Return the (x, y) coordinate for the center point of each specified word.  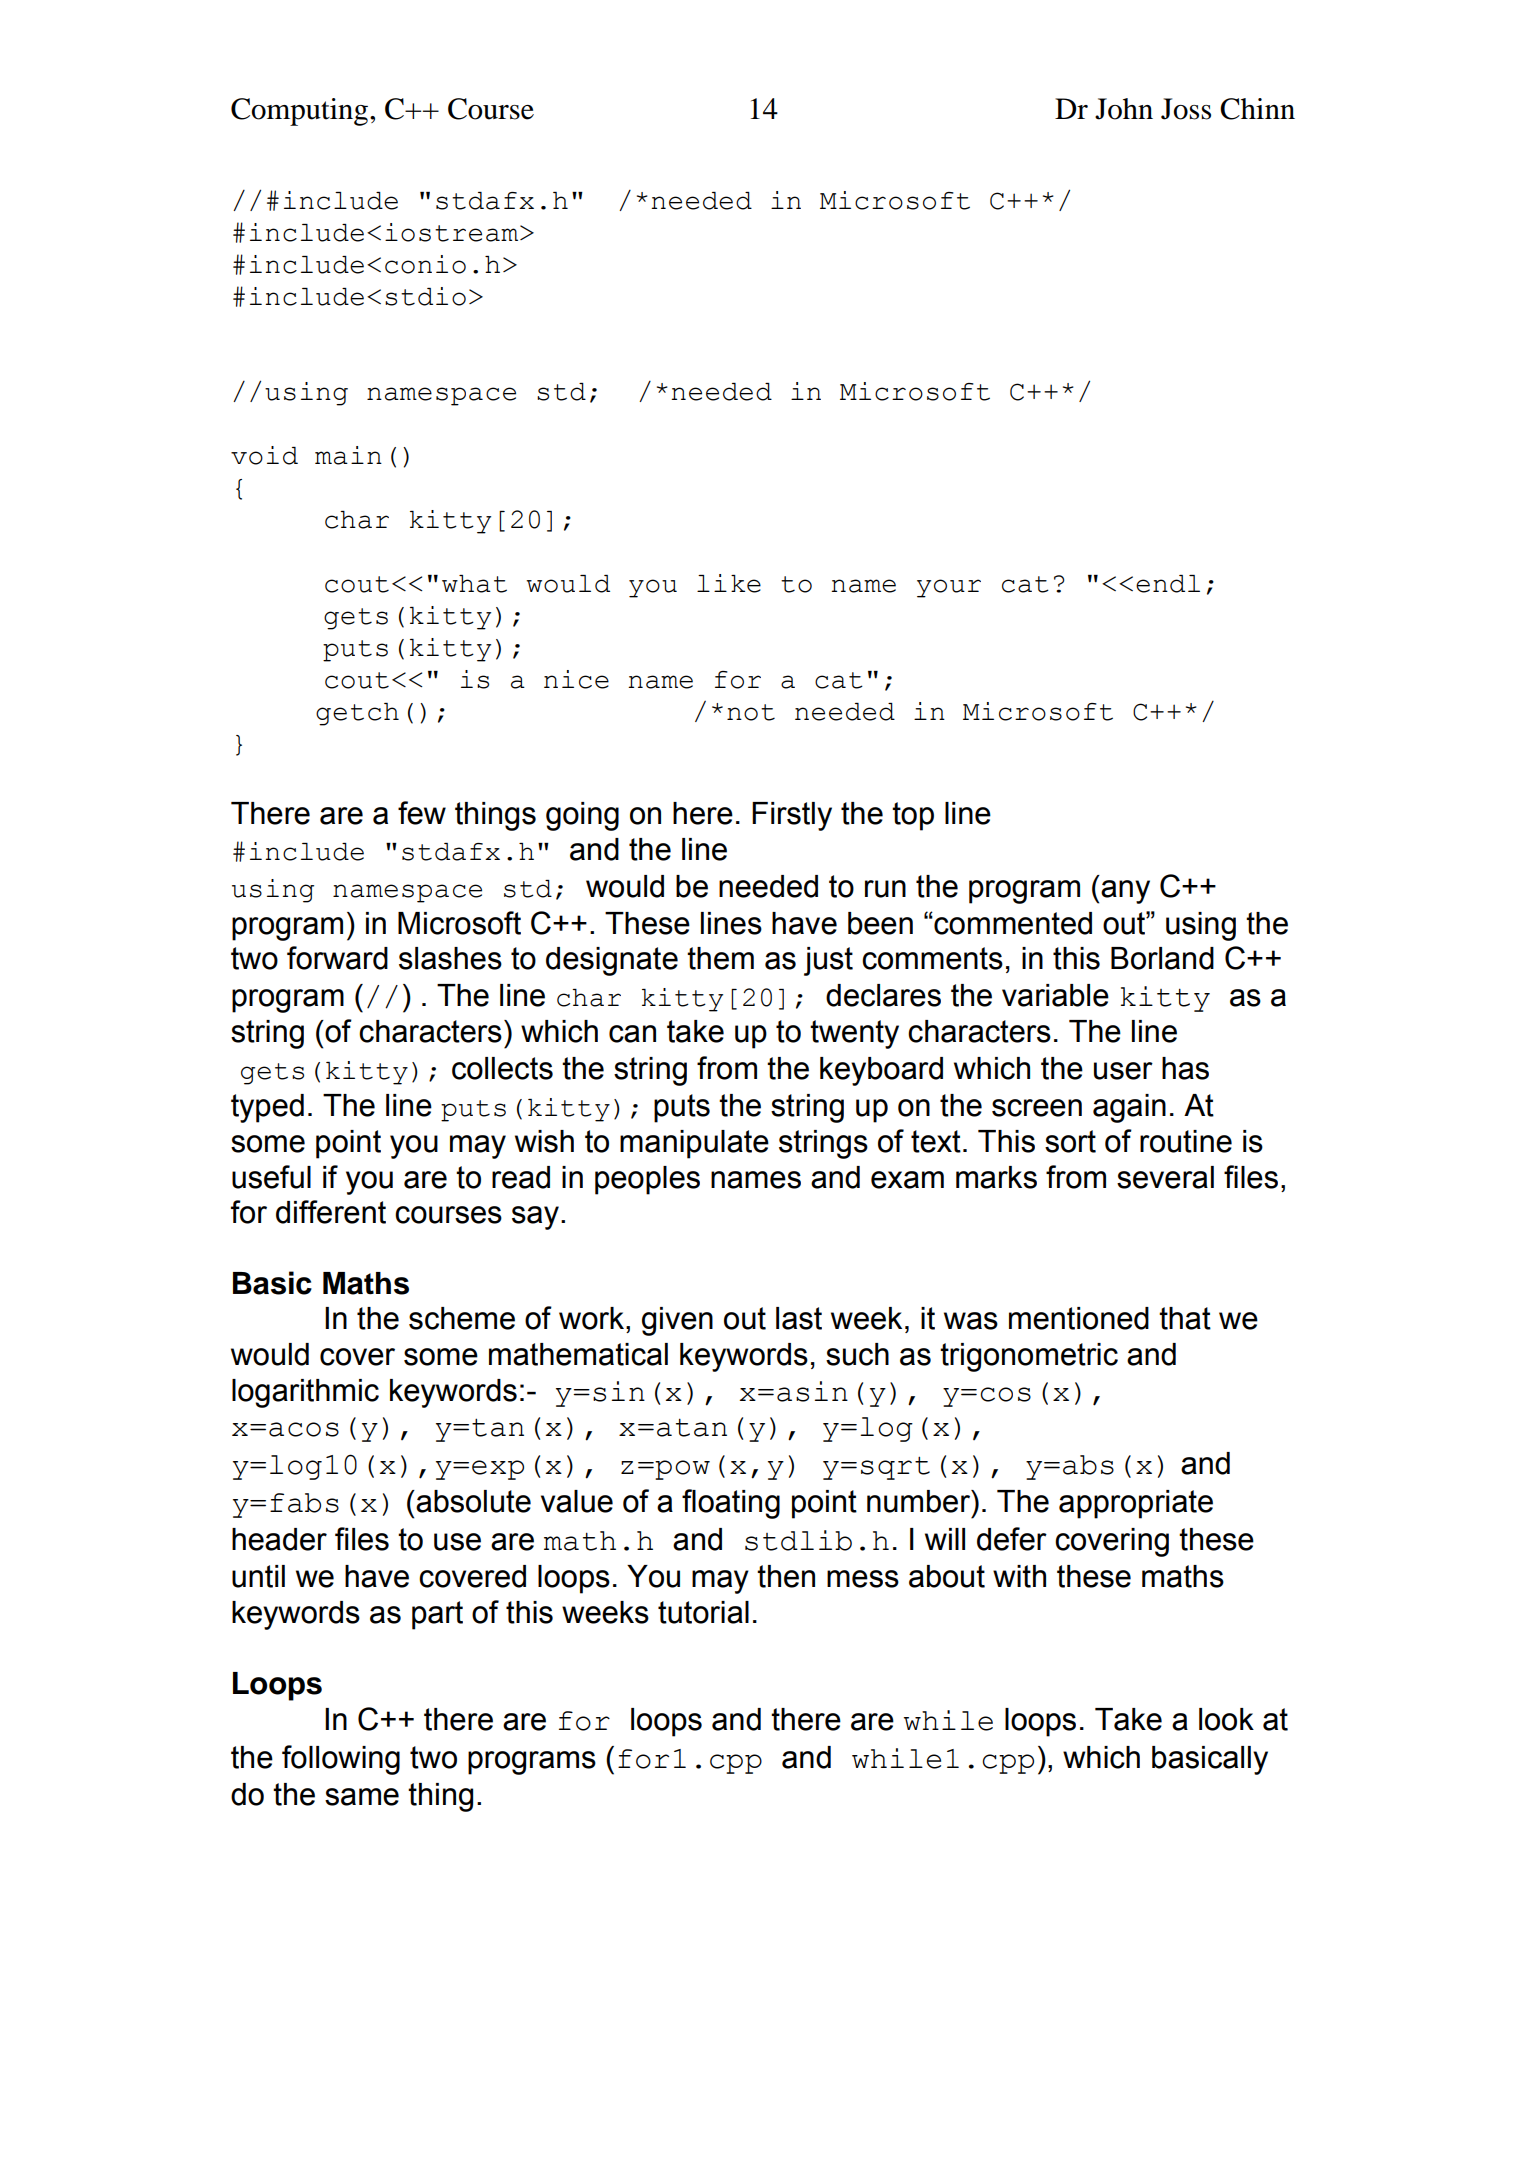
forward (337, 958)
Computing (301, 112)
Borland (1162, 958)
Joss (1186, 109)
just (828, 961)
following (341, 1760)
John (1124, 109)
